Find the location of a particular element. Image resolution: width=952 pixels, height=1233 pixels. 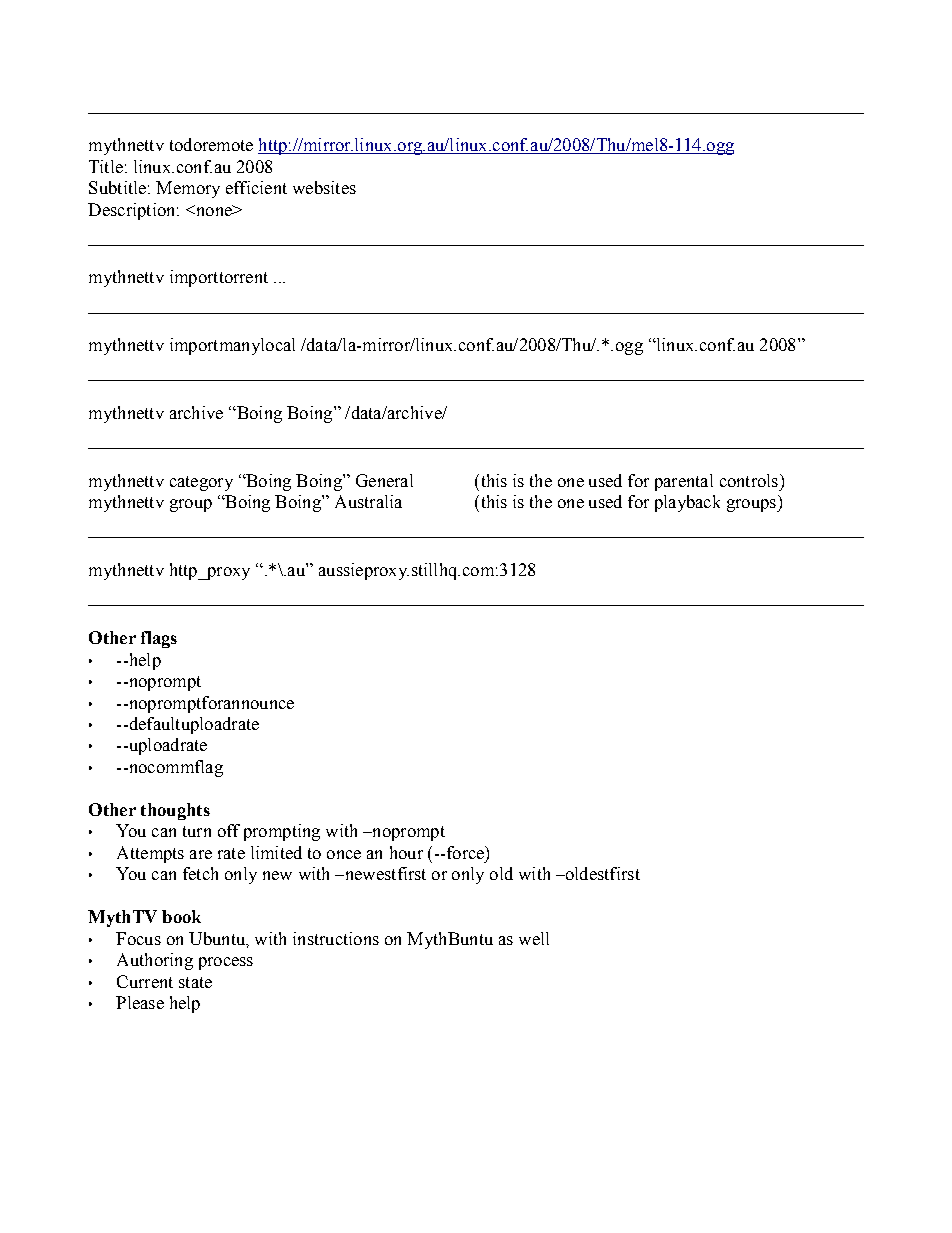

playback is located at coordinates (687, 503).
